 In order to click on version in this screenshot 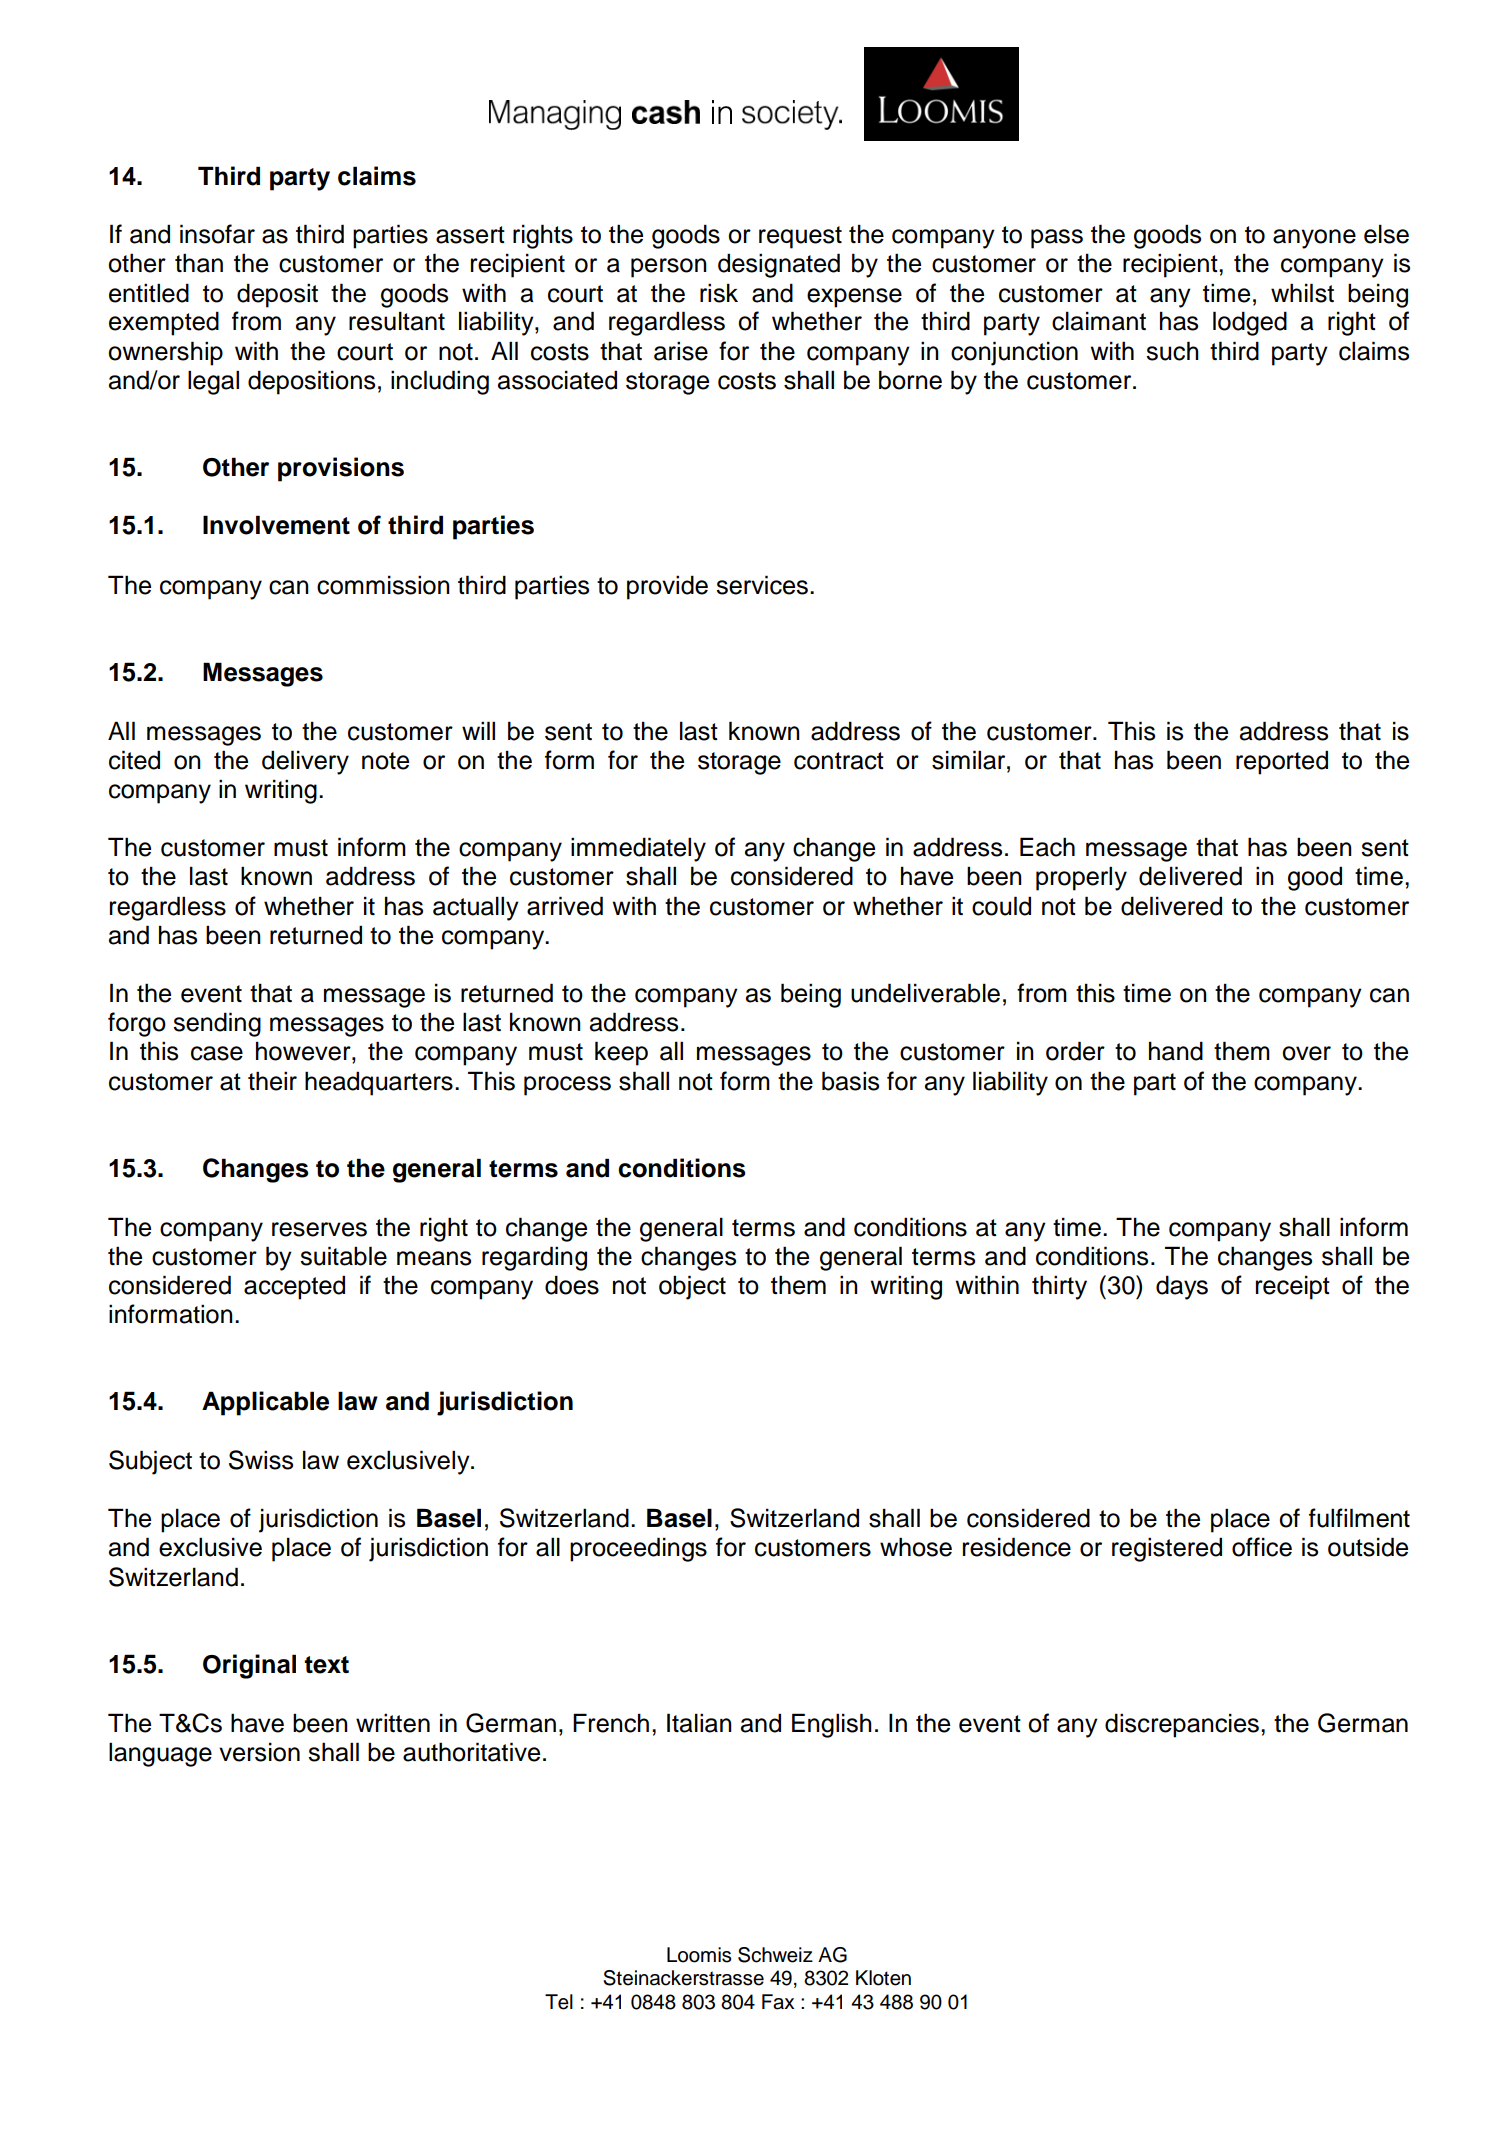, I will do `click(259, 1752)`.
